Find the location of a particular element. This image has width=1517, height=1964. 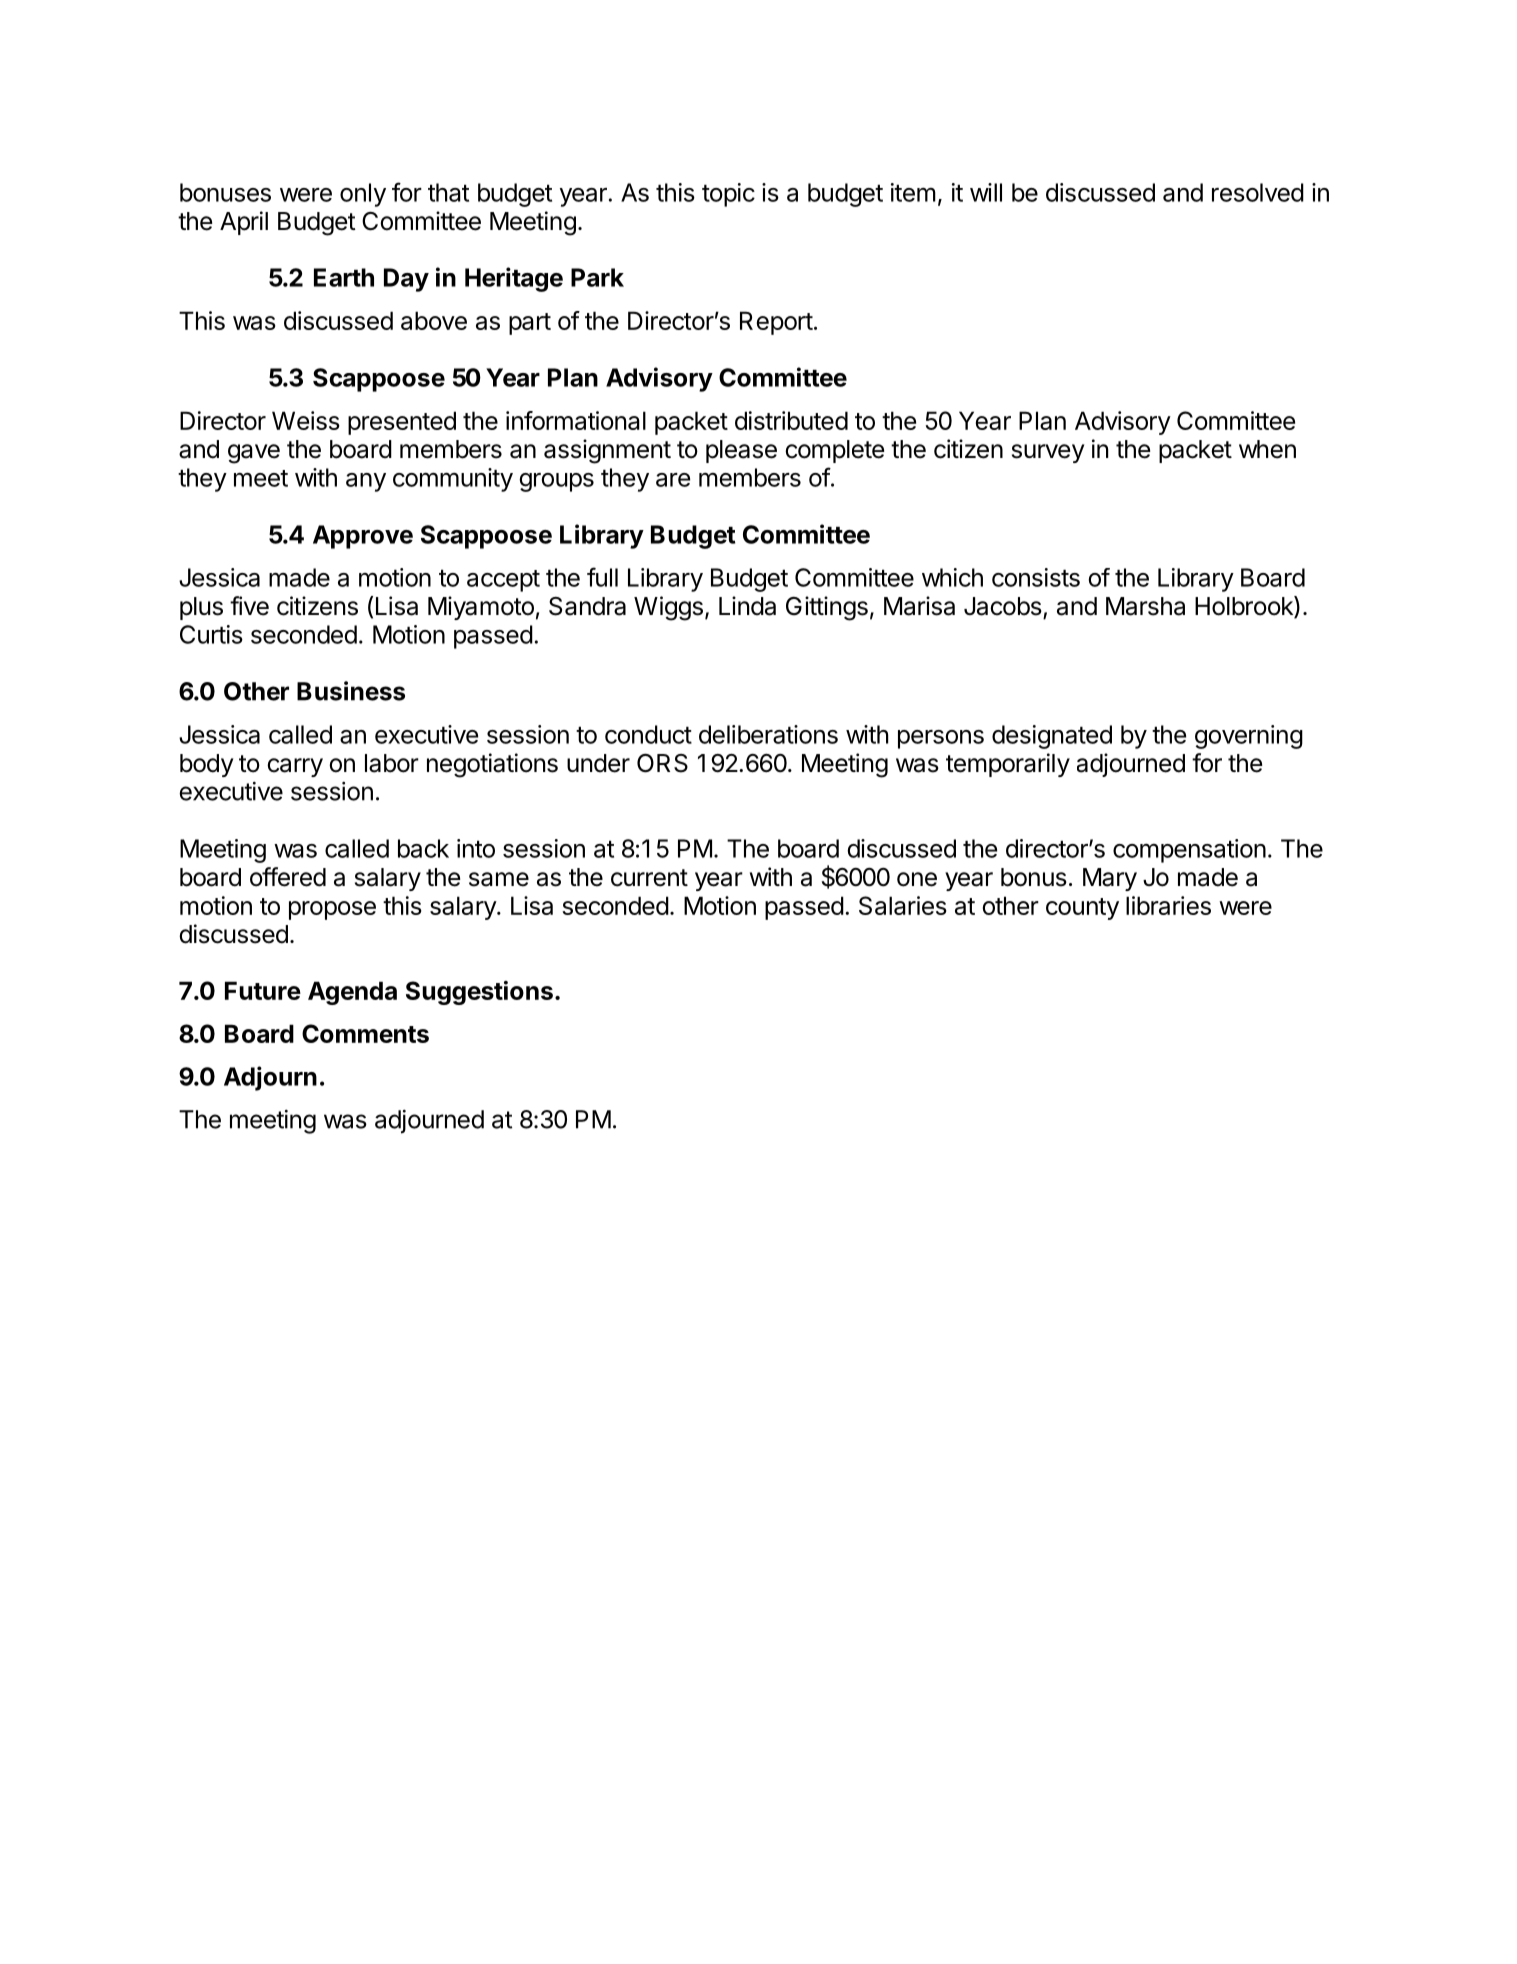

topic is located at coordinates (728, 195).
